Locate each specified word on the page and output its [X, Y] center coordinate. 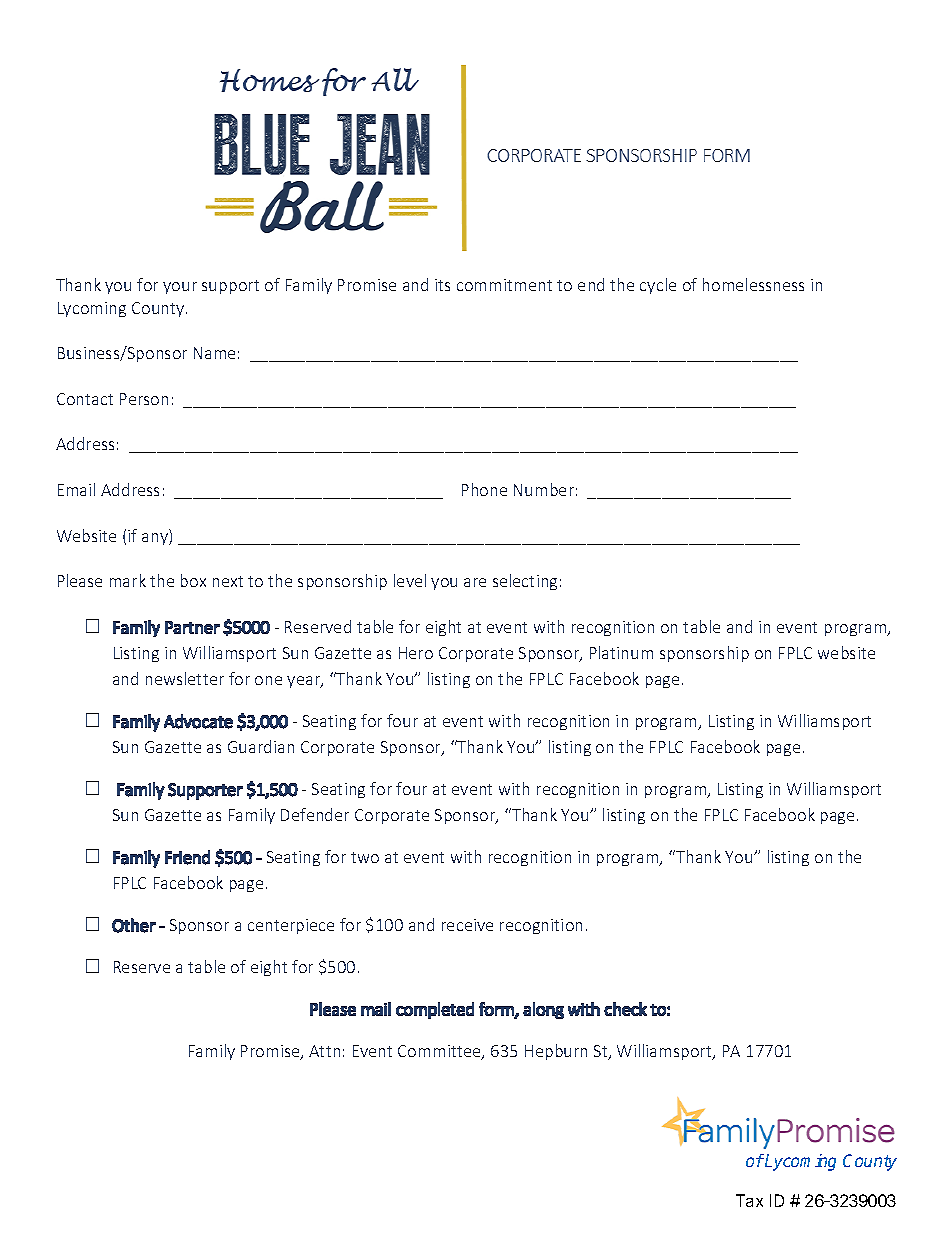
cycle [658, 286]
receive [467, 925]
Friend [187, 857]
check [625, 1009]
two [365, 857]
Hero [416, 653]
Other [134, 925]
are [475, 582]
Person [144, 399]
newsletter [185, 678]
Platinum [621, 652]
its [442, 285]
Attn [324, 1051]
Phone [484, 489]
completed [435, 1010]
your [180, 288]
